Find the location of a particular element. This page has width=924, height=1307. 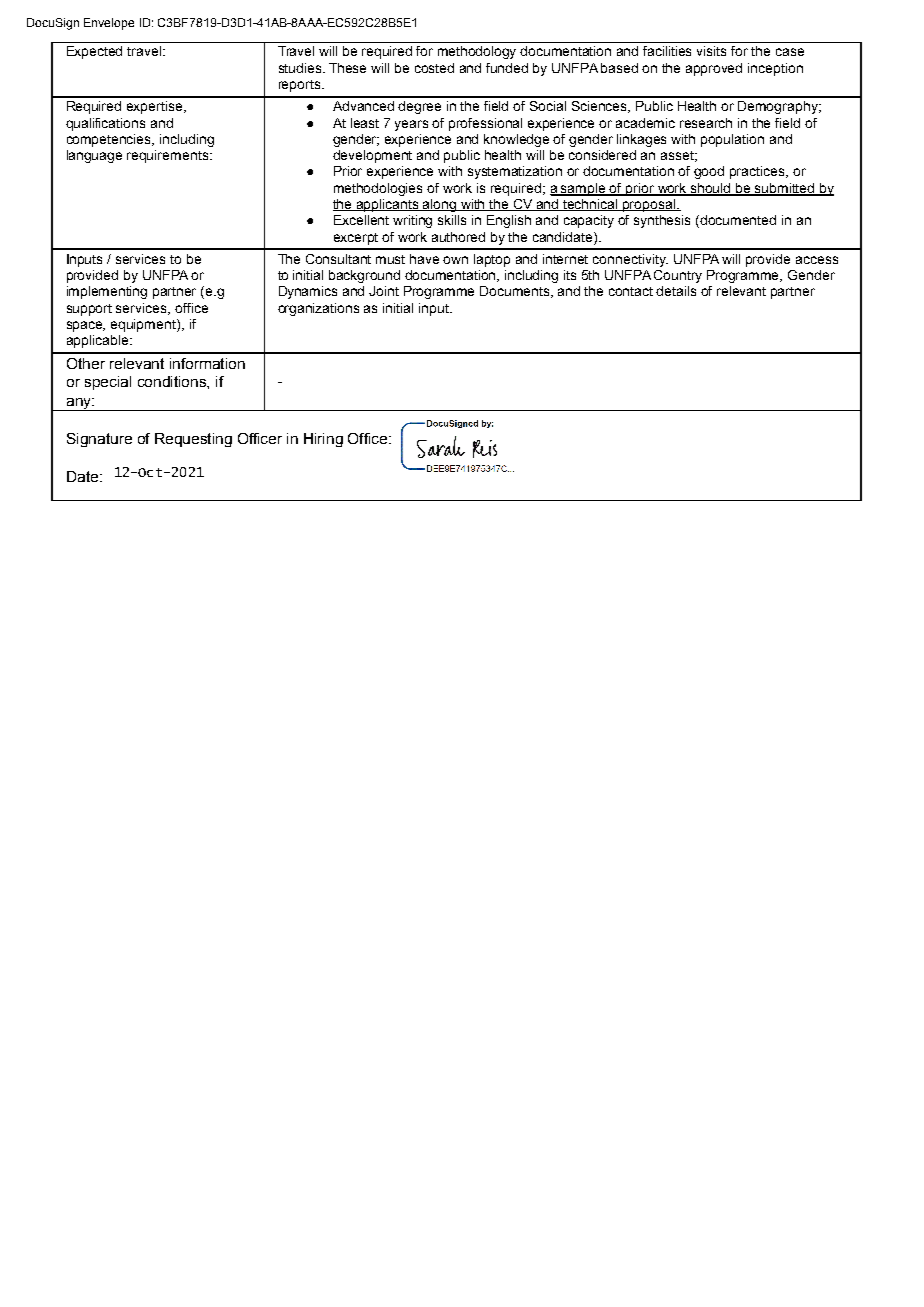

authored is located at coordinates (458, 237).
